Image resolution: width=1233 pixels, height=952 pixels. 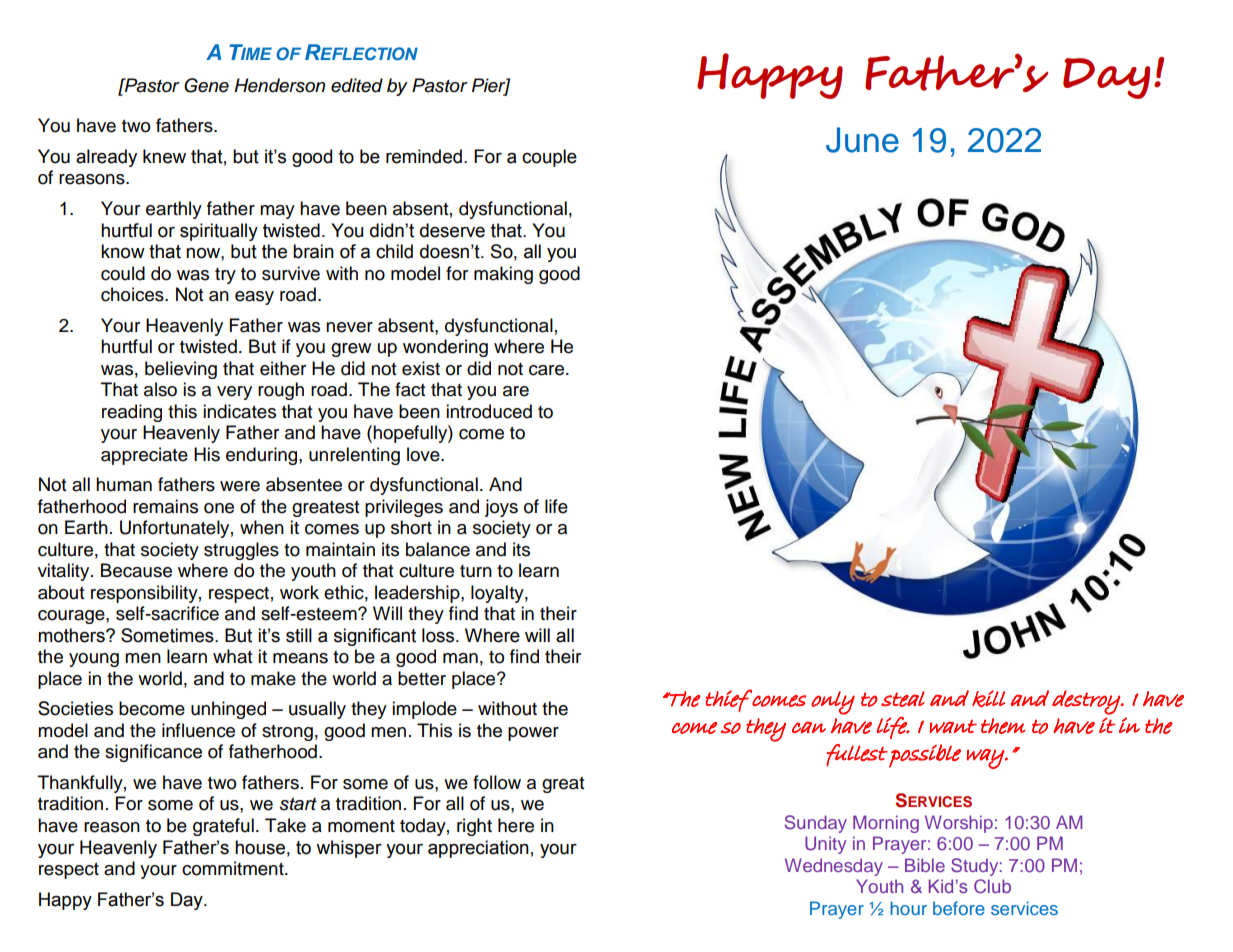 I want to click on balance, so click(x=438, y=549).
